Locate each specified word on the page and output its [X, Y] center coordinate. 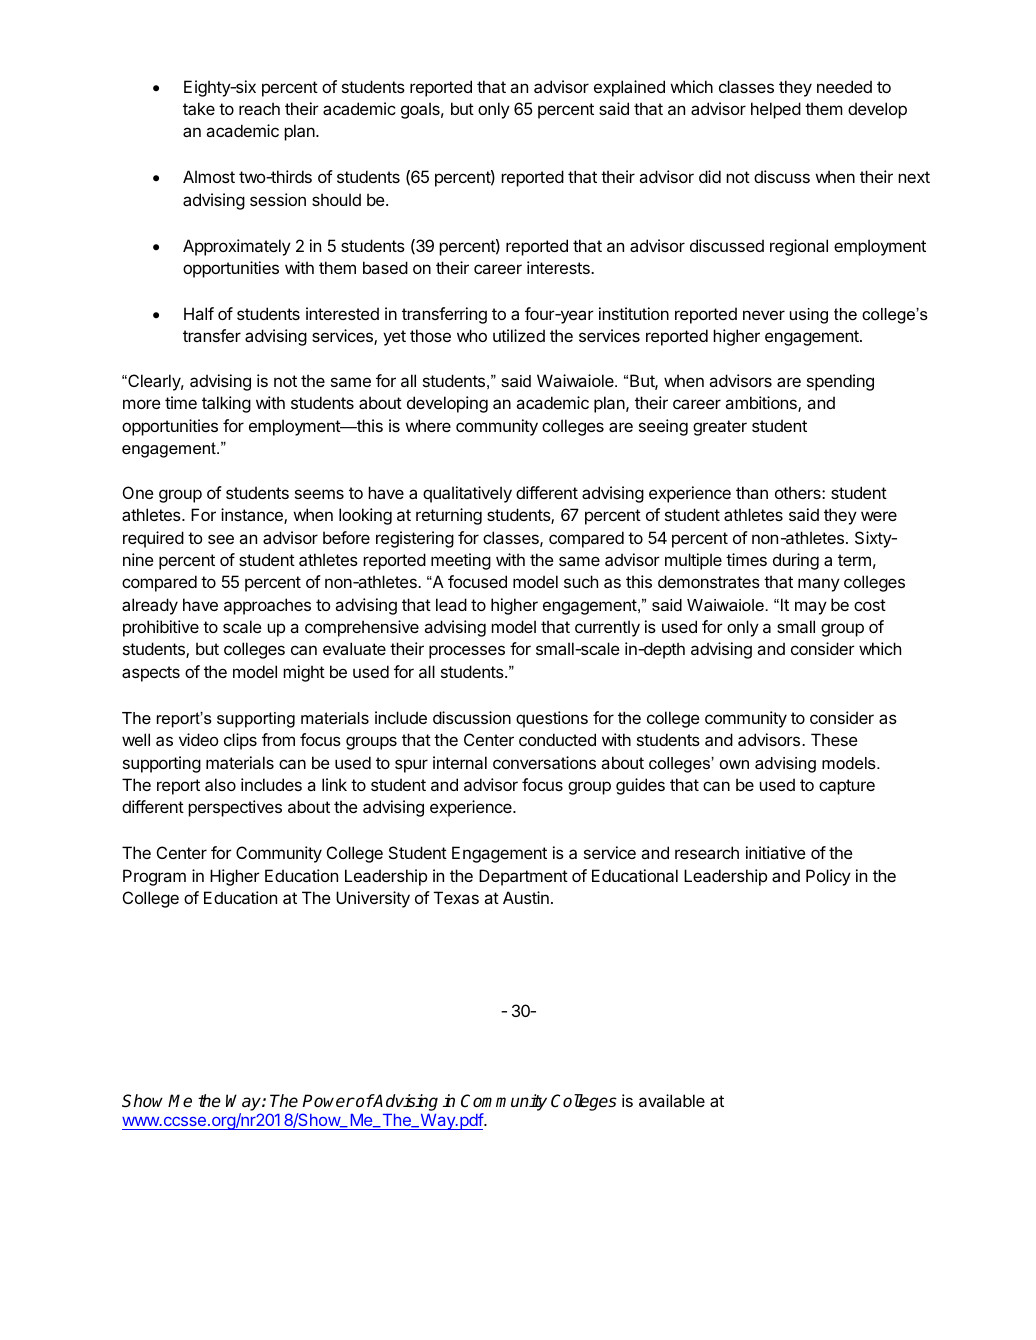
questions [552, 719]
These [834, 739]
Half [199, 313]
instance [253, 516]
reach [259, 108]
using [809, 316]
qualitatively [467, 494]
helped [776, 110]
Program [154, 877]
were [879, 516]
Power [328, 1101]
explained [629, 88]
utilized [519, 335]
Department [523, 877]
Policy [828, 877]
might [304, 673]
